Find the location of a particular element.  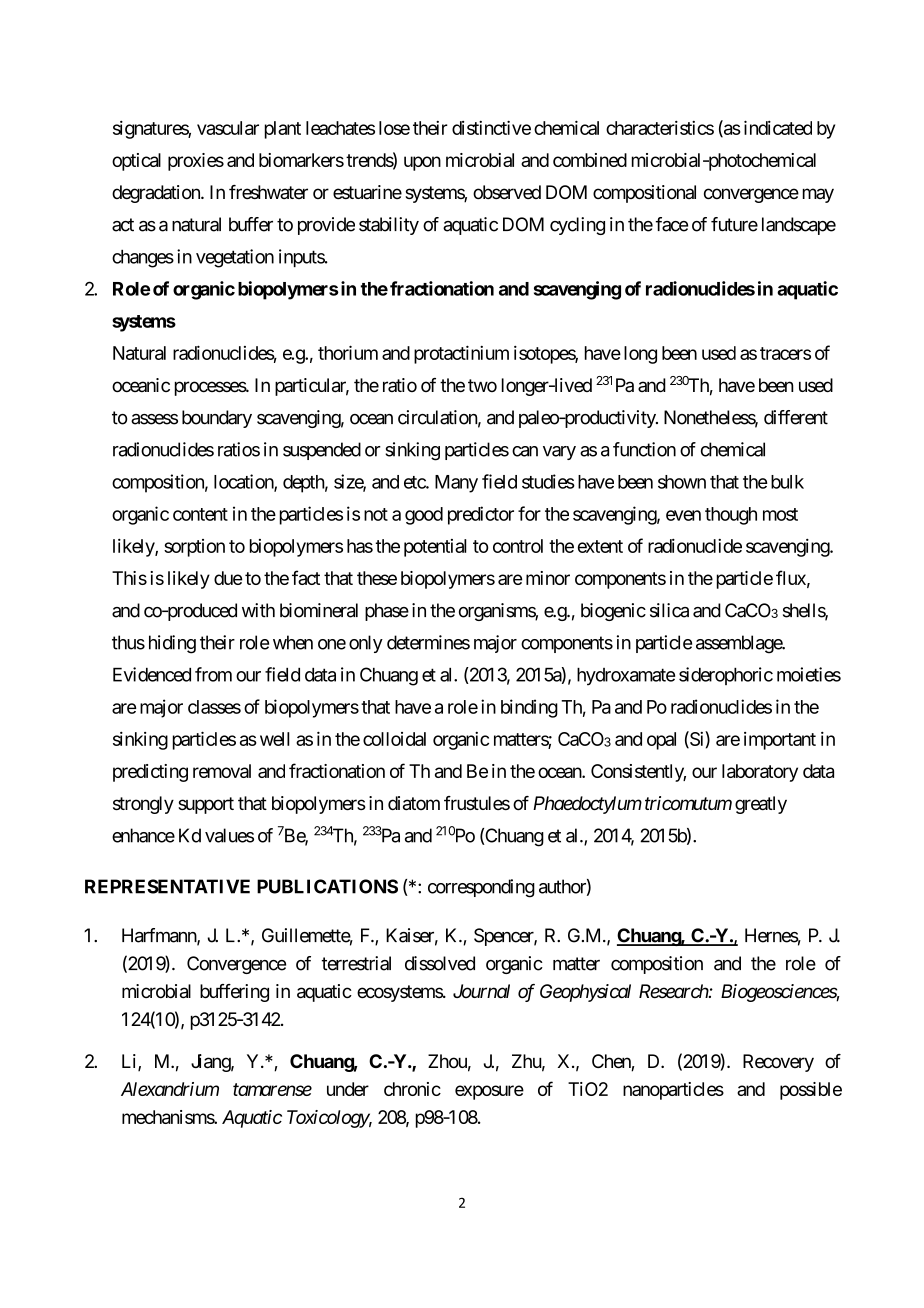

removal is located at coordinates (222, 771).
